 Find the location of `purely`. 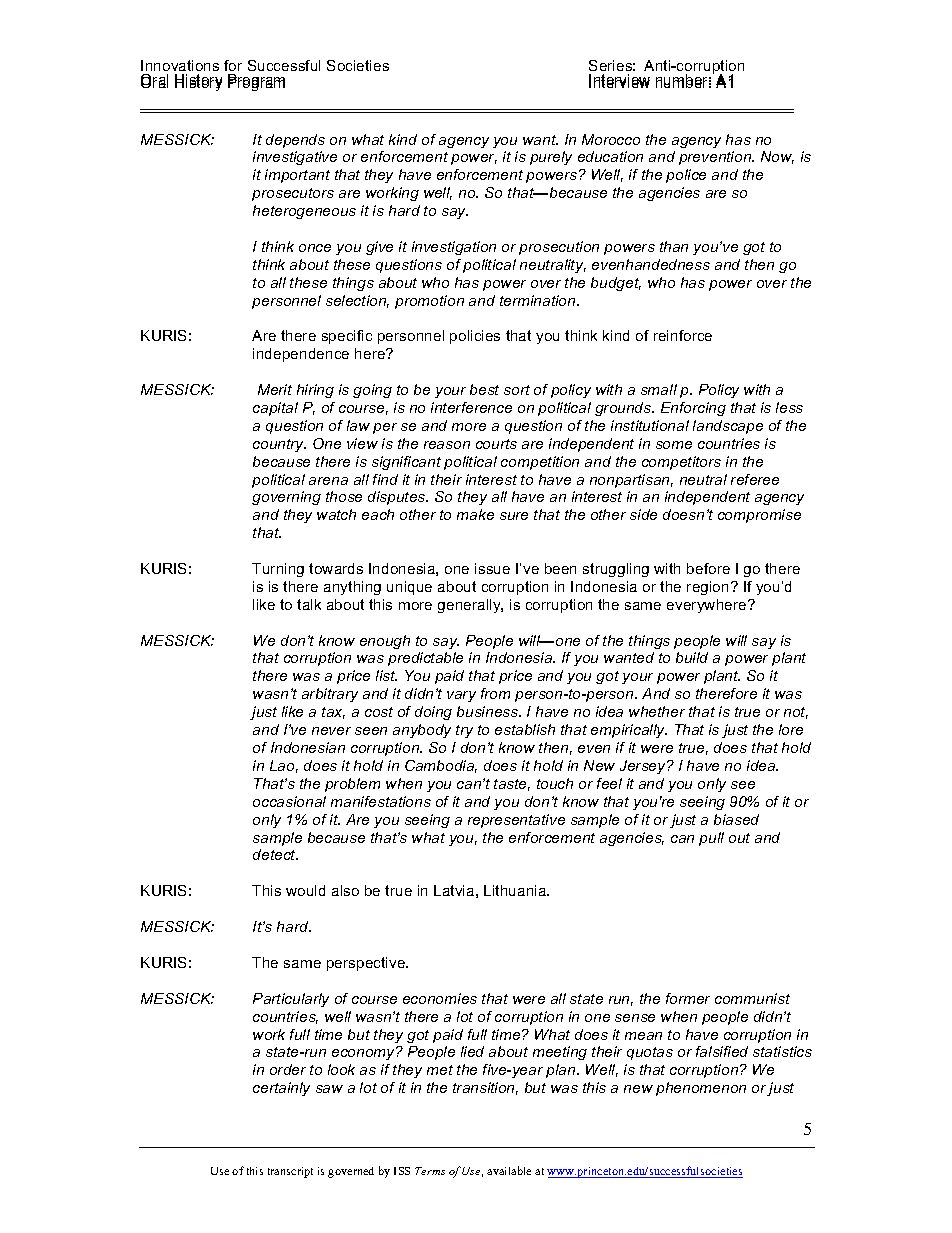

purely is located at coordinates (551, 158).
